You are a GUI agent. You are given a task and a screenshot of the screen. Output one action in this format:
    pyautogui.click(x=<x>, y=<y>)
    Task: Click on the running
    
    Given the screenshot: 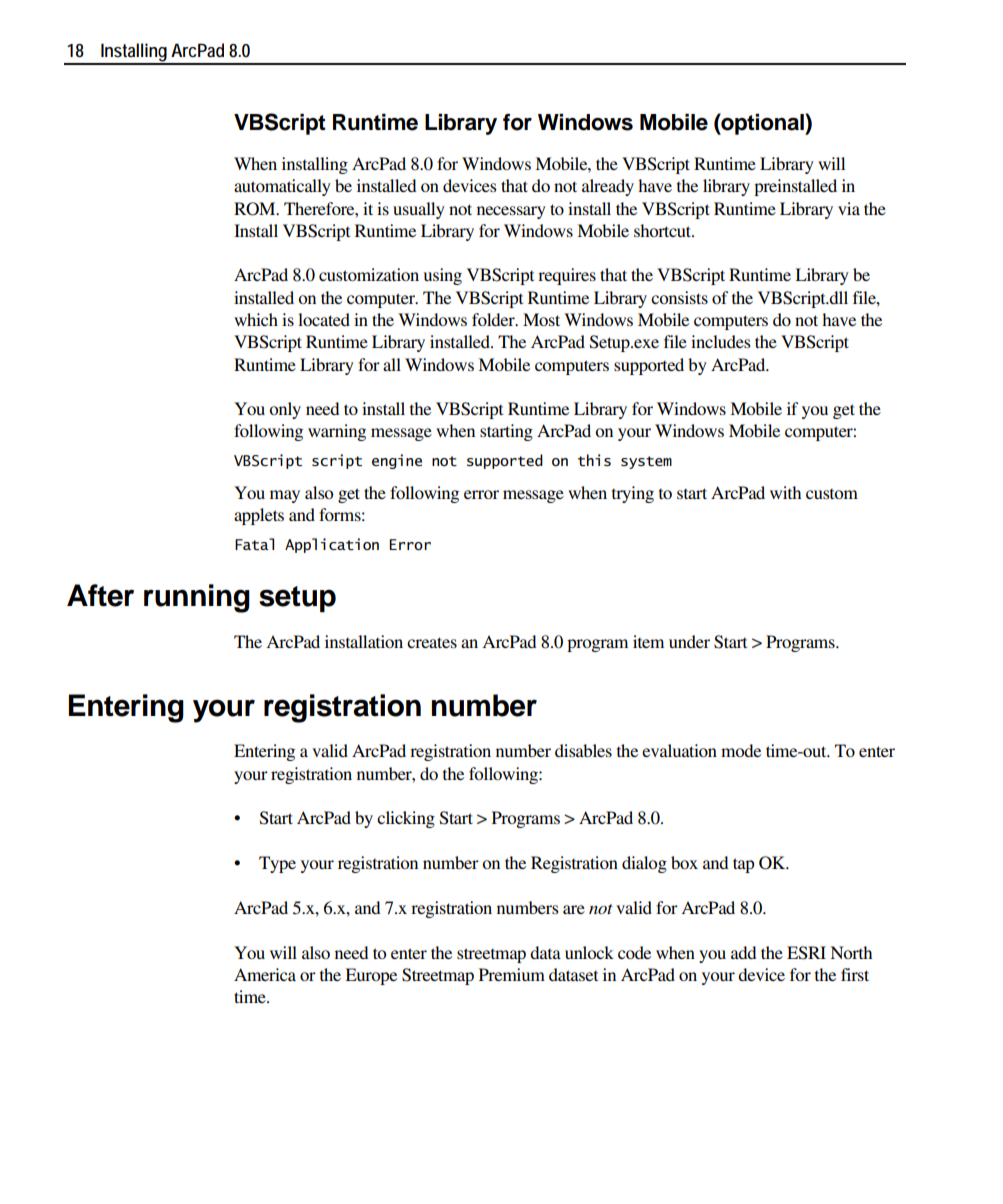 What is the action you would take?
    pyautogui.click(x=197, y=598)
